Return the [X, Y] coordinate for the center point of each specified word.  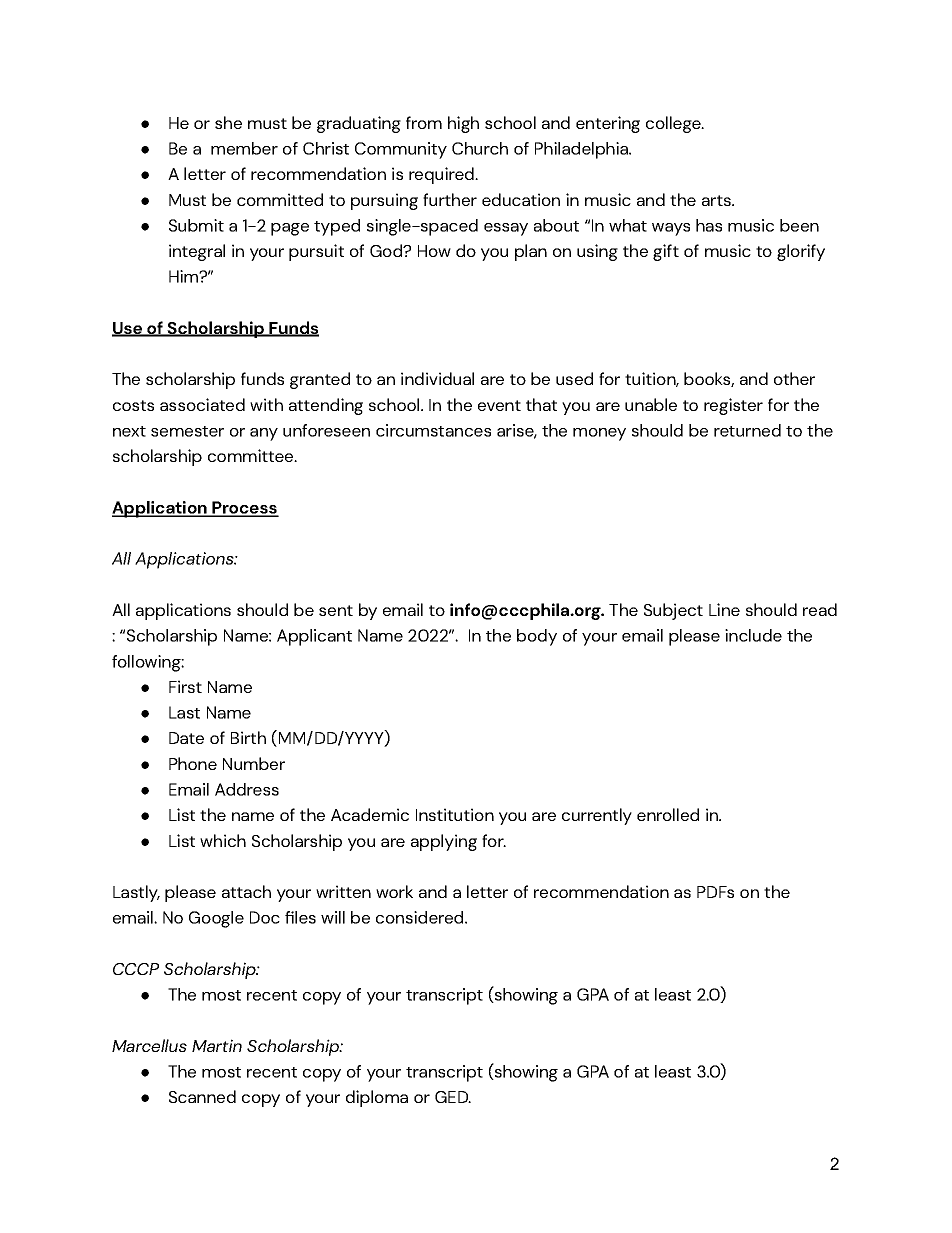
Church [480, 148]
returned [747, 430]
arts [717, 200]
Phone [193, 763]
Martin [217, 1045]
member [244, 148]
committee [252, 455]
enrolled [668, 814]
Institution [455, 814]
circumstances [433, 430]
